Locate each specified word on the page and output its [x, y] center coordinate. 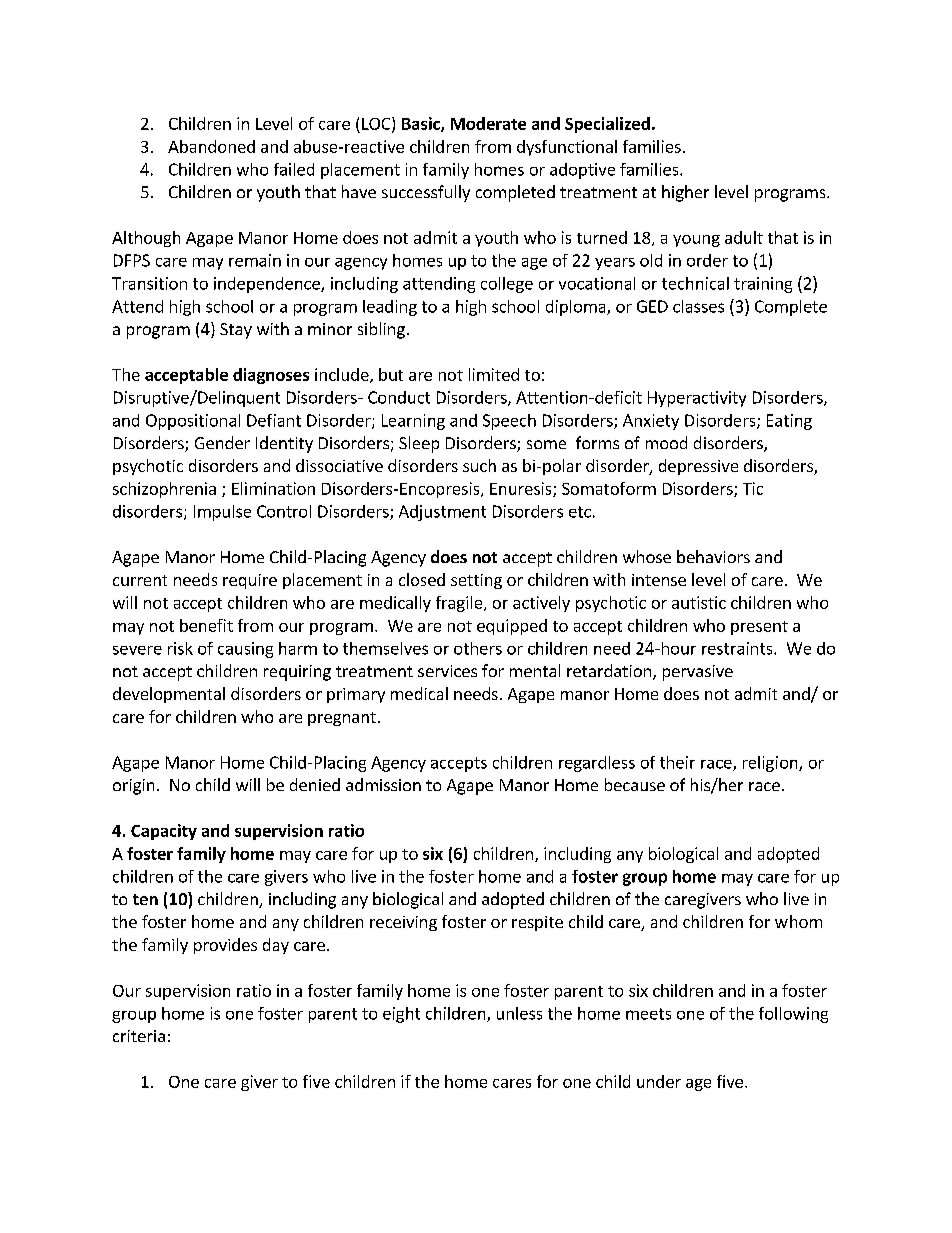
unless [519, 1013]
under [659, 1081]
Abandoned [211, 146]
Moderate [488, 123]
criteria [139, 1036]
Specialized [607, 125]
